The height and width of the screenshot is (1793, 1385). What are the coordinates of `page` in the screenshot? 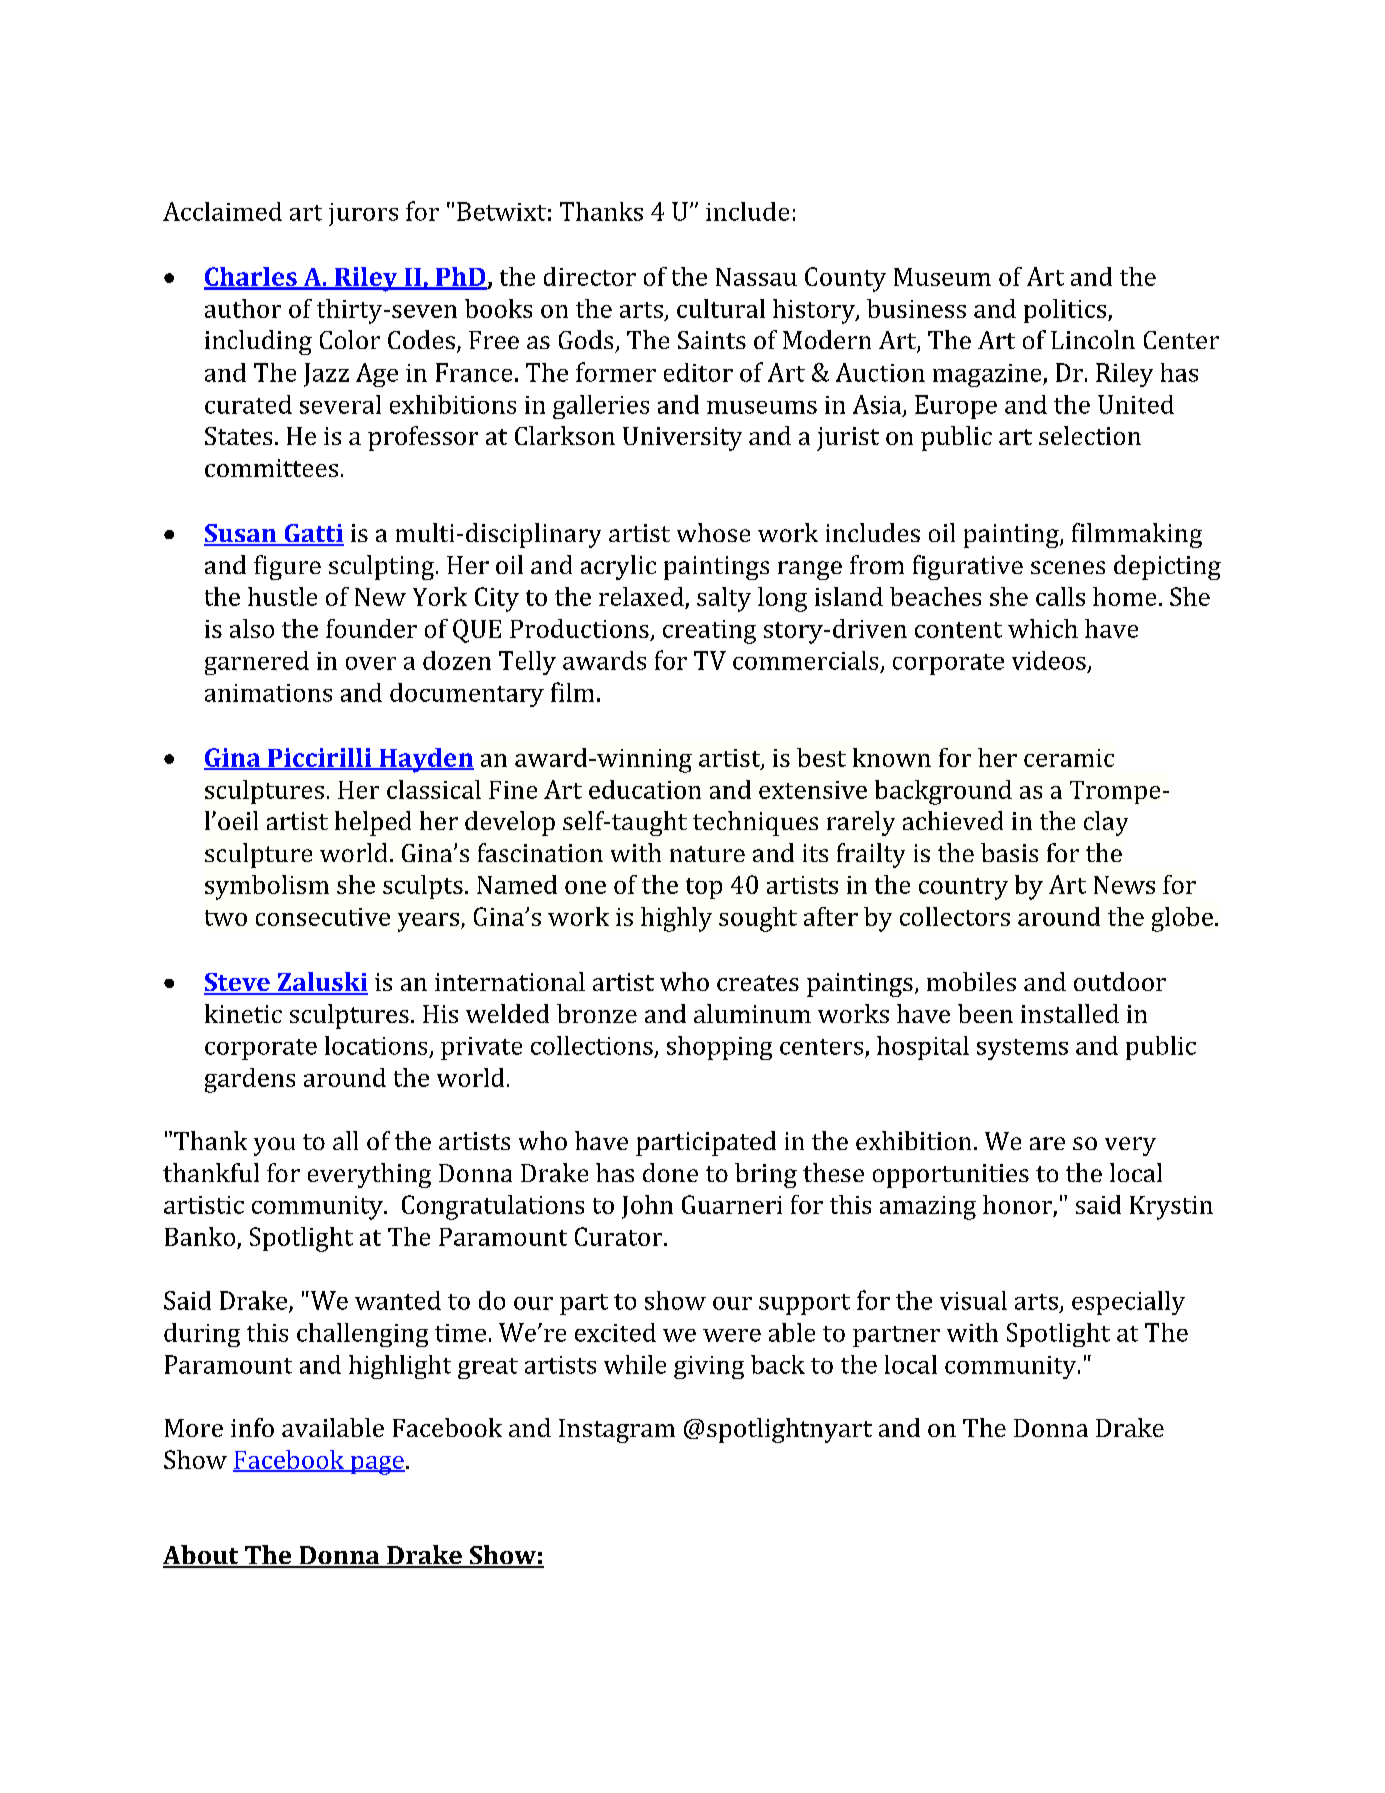 It's located at (376, 1465).
